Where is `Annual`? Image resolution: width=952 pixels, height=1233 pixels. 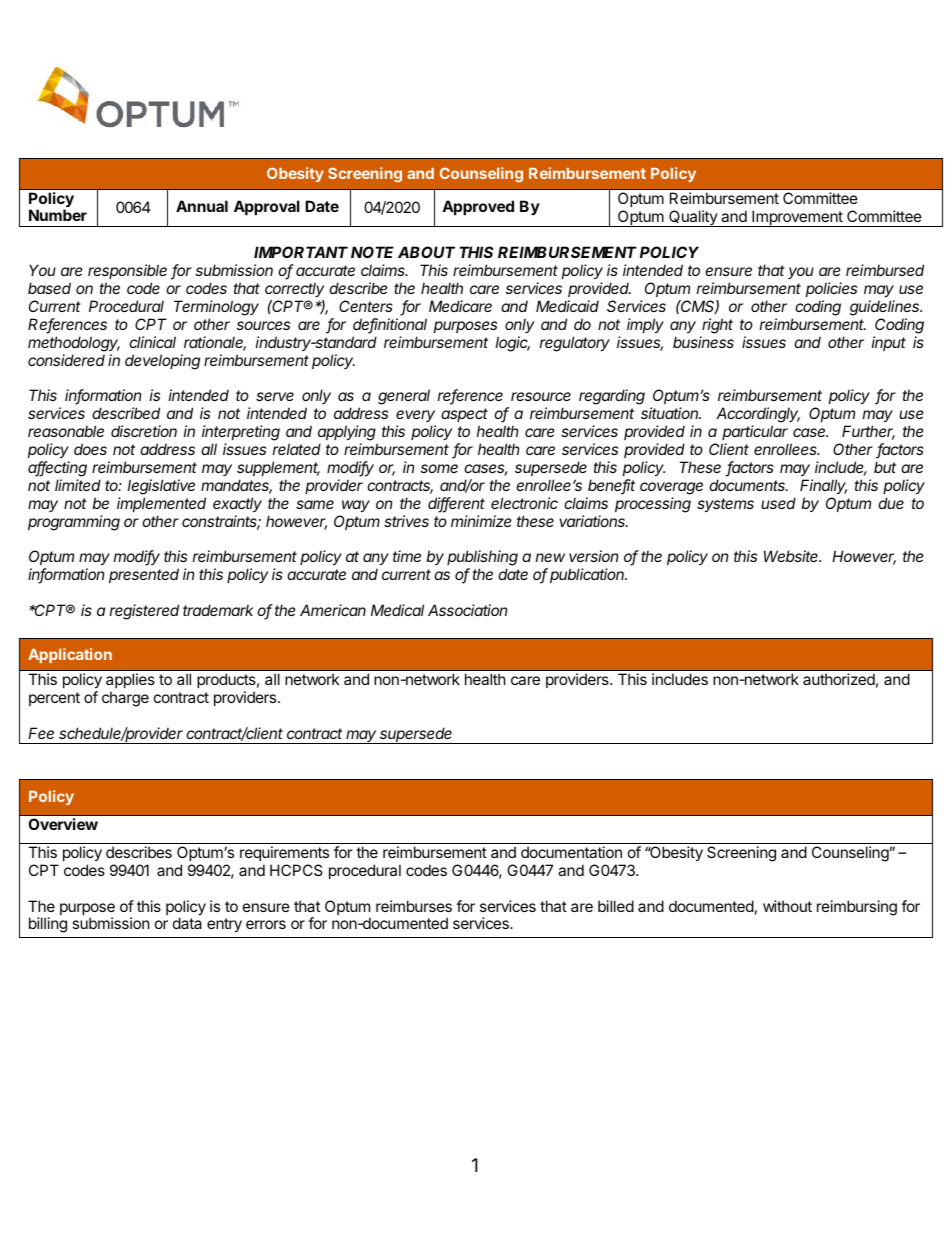 Annual is located at coordinates (202, 206).
